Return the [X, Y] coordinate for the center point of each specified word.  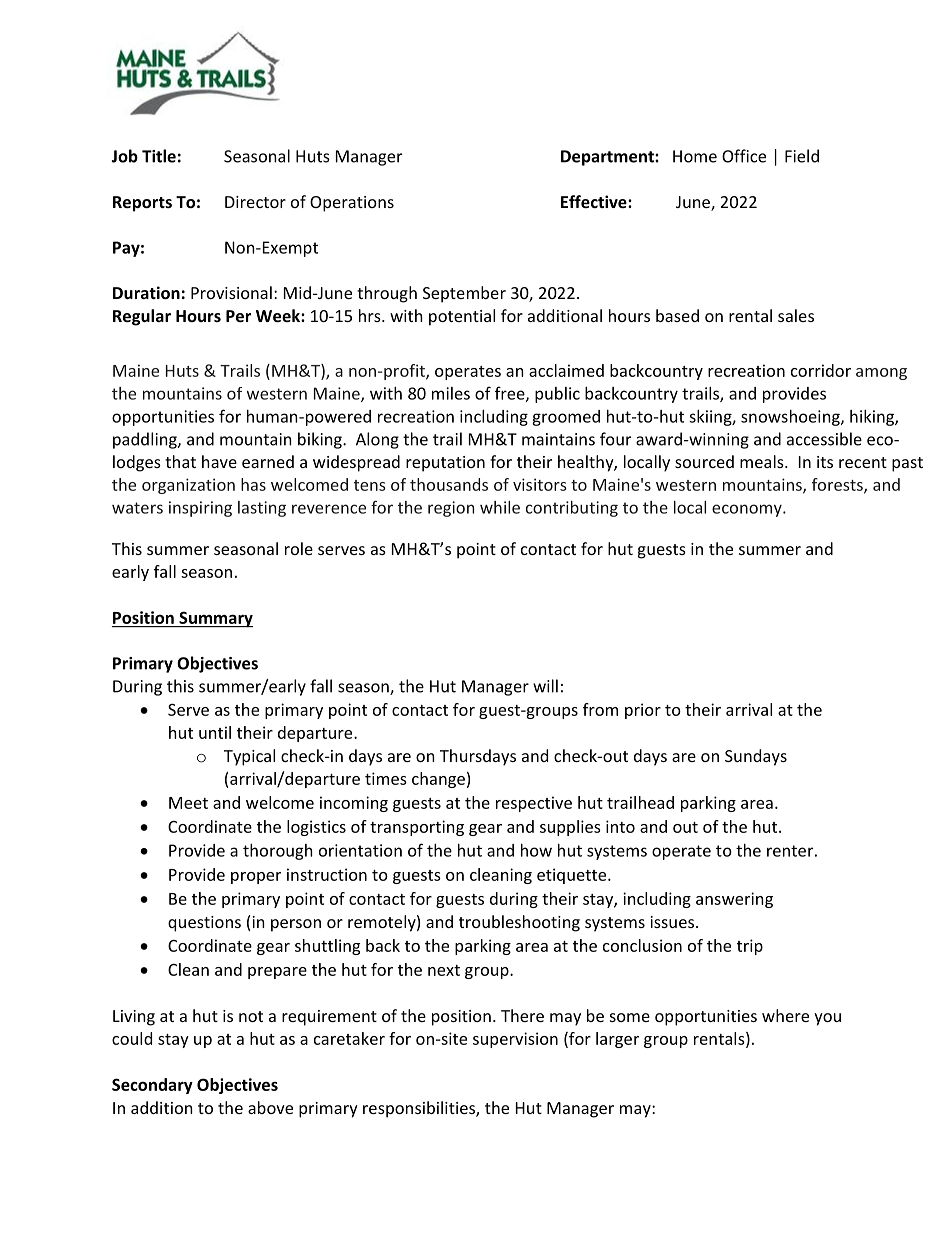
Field [802, 156]
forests [838, 485]
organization [188, 486]
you [827, 1019]
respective [534, 804]
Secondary [152, 1086]
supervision [515, 1040]
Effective [595, 201]
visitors [540, 484]
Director [255, 202]
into [620, 826]
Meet [188, 803]
